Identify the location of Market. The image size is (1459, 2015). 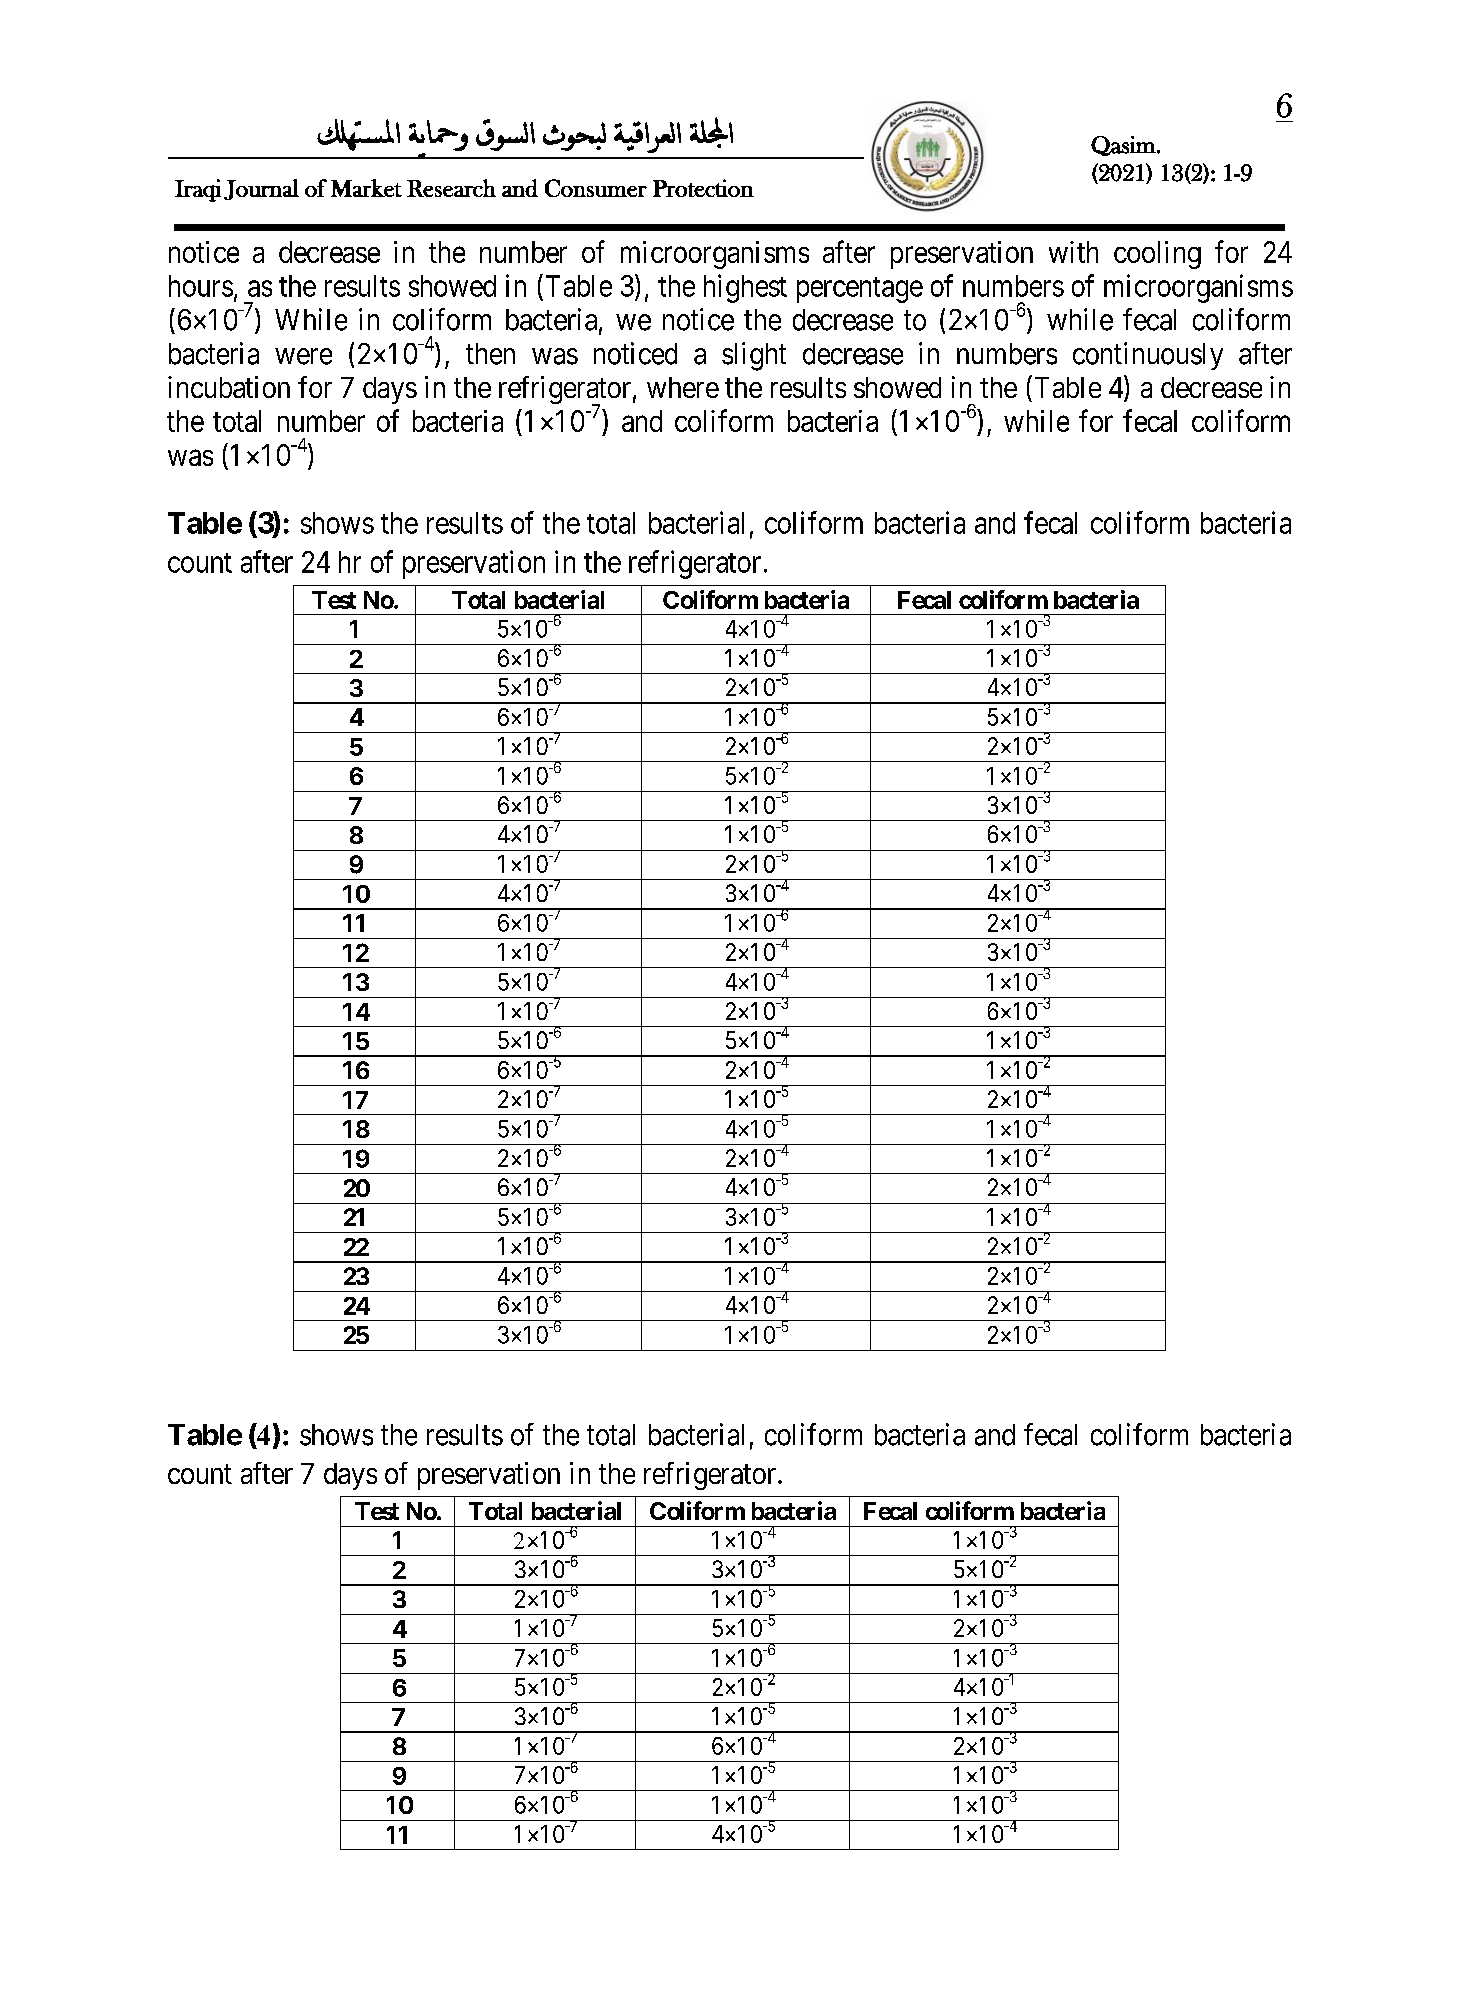
(366, 188).
